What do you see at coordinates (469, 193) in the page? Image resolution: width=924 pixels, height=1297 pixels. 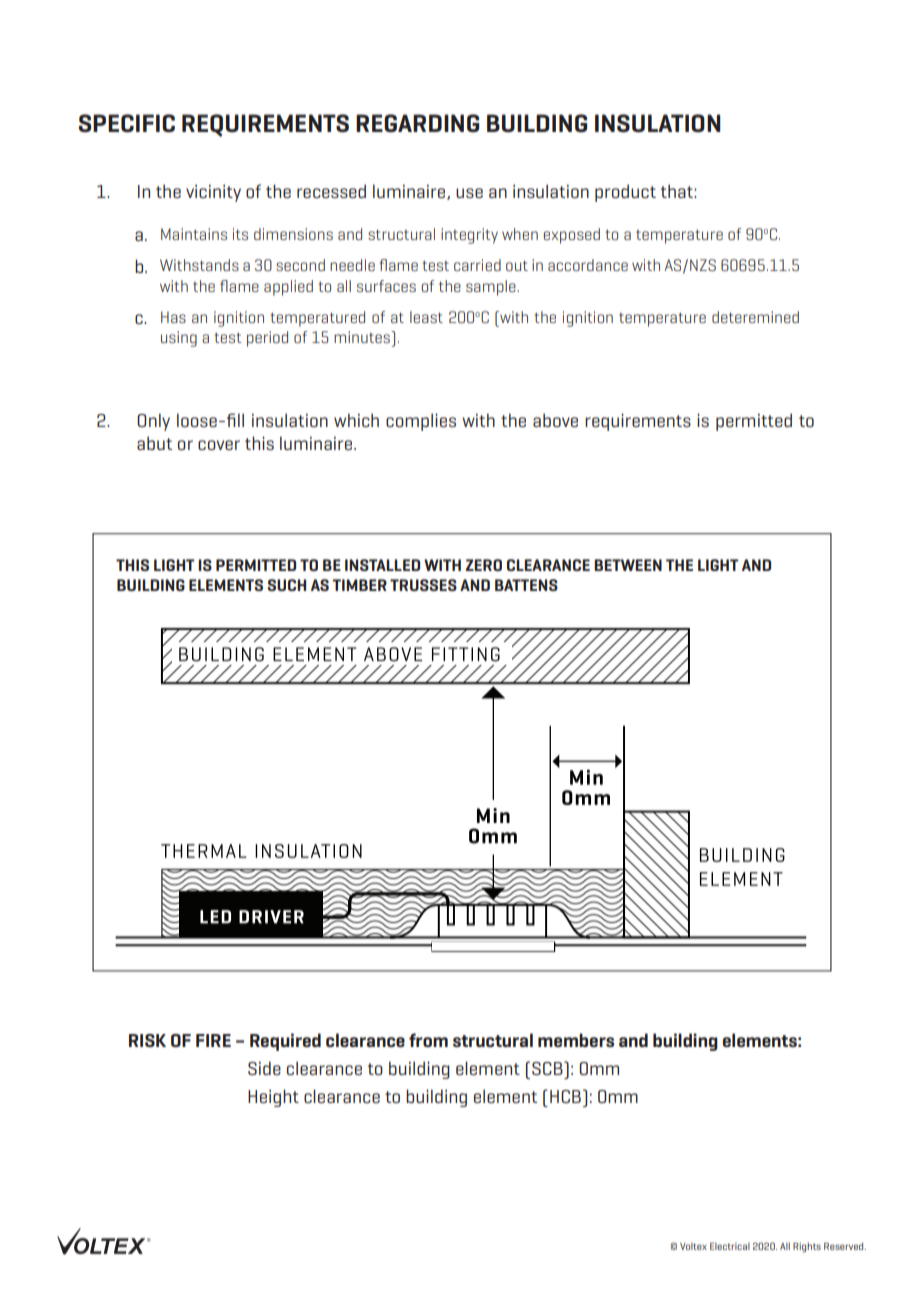 I see `use` at bounding box center [469, 193].
